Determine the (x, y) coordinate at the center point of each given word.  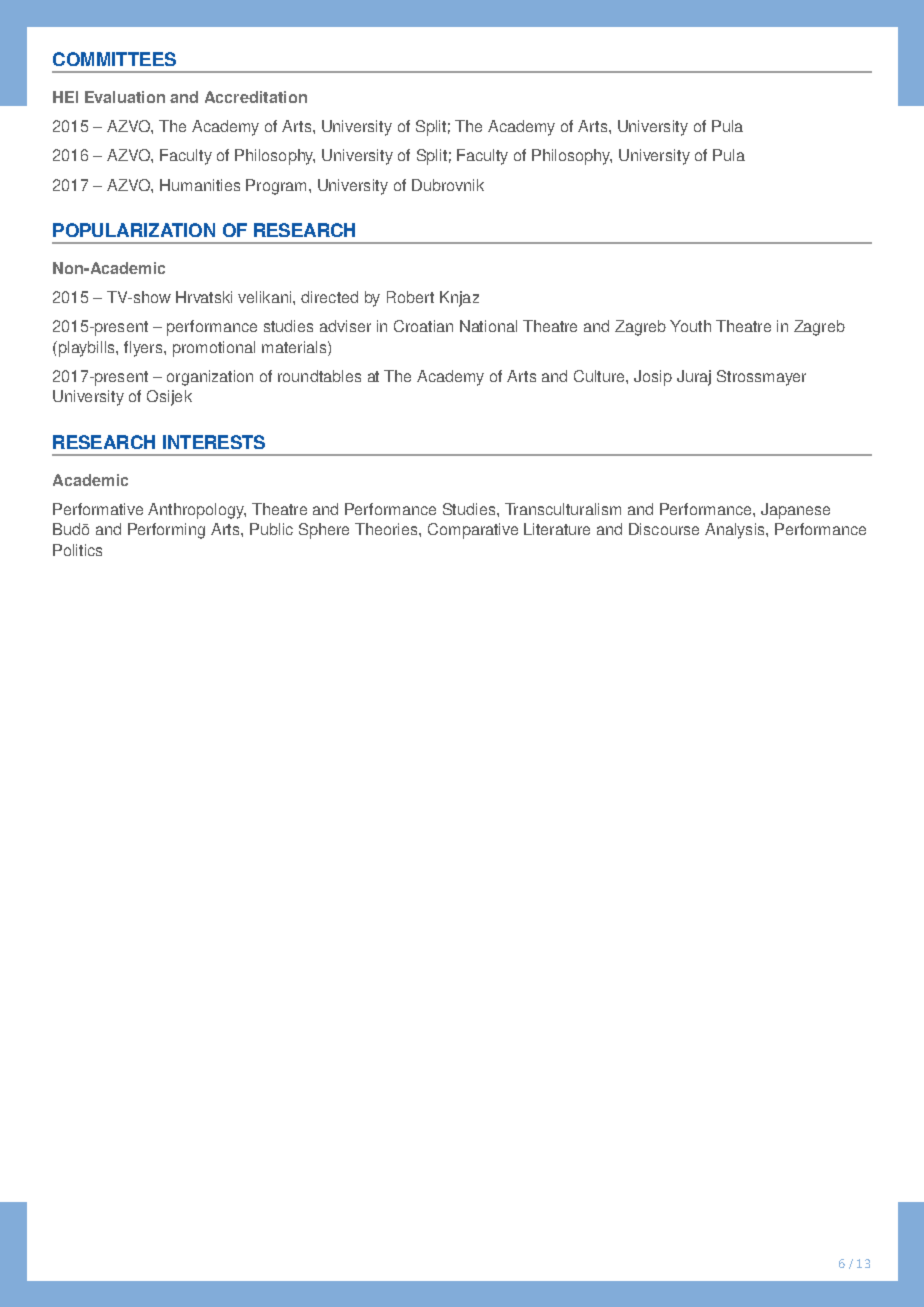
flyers (144, 349)
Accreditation (256, 97)
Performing (166, 531)
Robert (410, 297)
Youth (690, 326)
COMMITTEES (114, 59)
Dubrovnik (448, 185)
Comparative (473, 531)
